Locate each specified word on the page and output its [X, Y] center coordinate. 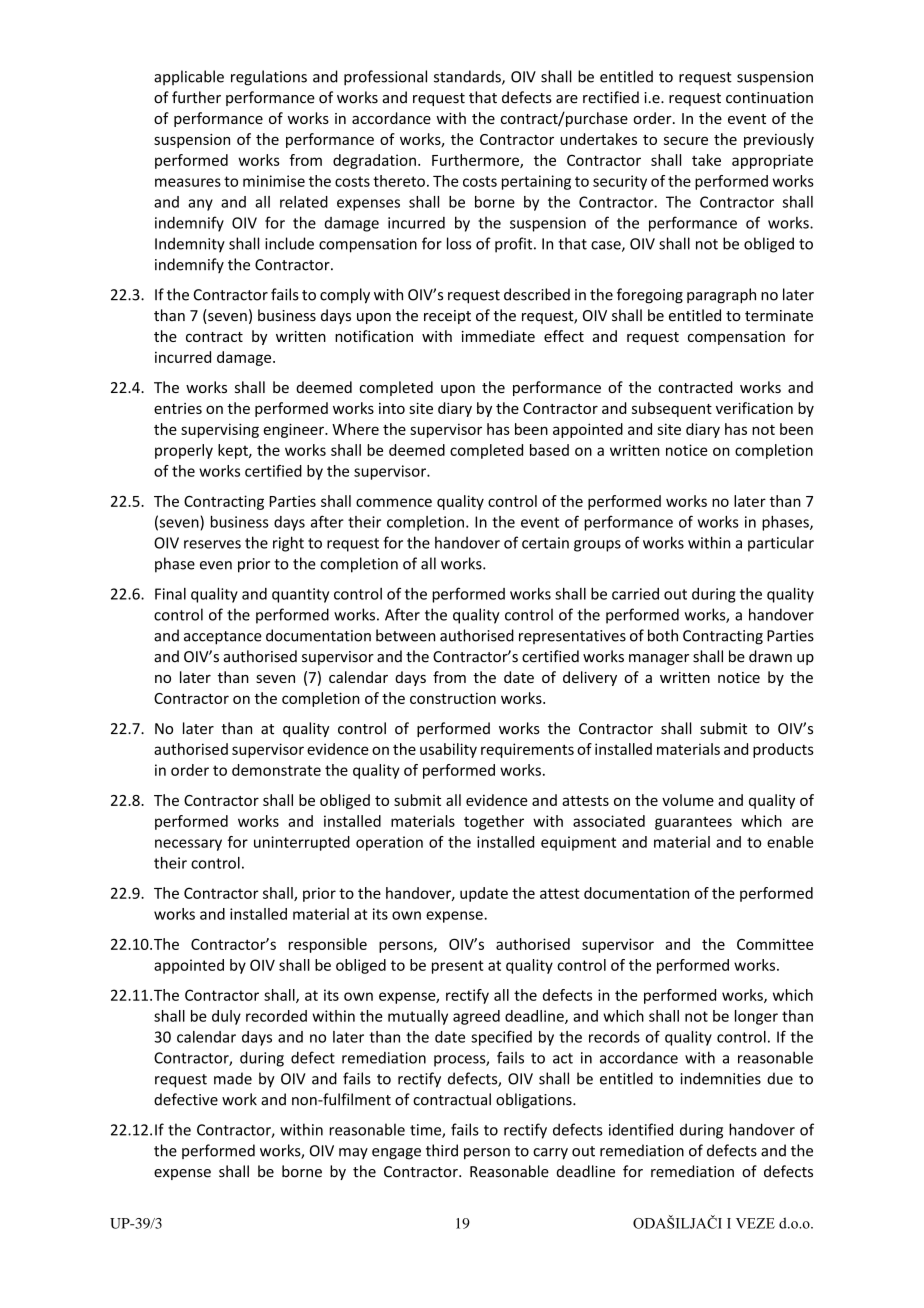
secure [686, 140]
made [233, 1078]
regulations [269, 78]
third [442, 1150]
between [406, 635]
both [663, 635]
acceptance [223, 638]
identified [641, 1129]
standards [468, 77]
